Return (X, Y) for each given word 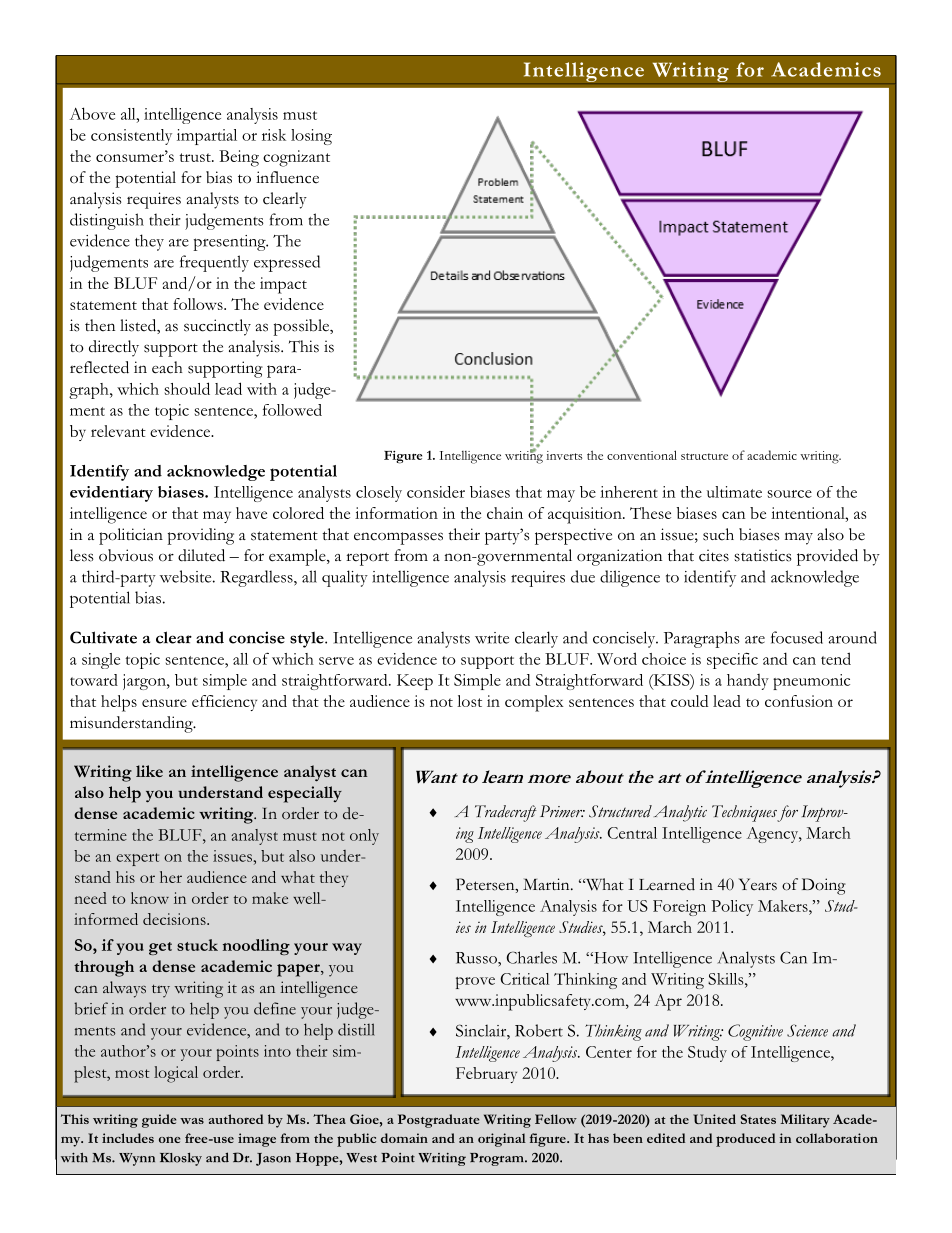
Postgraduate (438, 1121)
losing (311, 137)
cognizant (296, 158)
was (192, 1121)
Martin (547, 884)
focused (797, 637)
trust (196, 157)
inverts (564, 455)
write (492, 638)
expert (137, 859)
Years (758, 884)
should (187, 388)
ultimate (734, 492)
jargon (145, 682)
